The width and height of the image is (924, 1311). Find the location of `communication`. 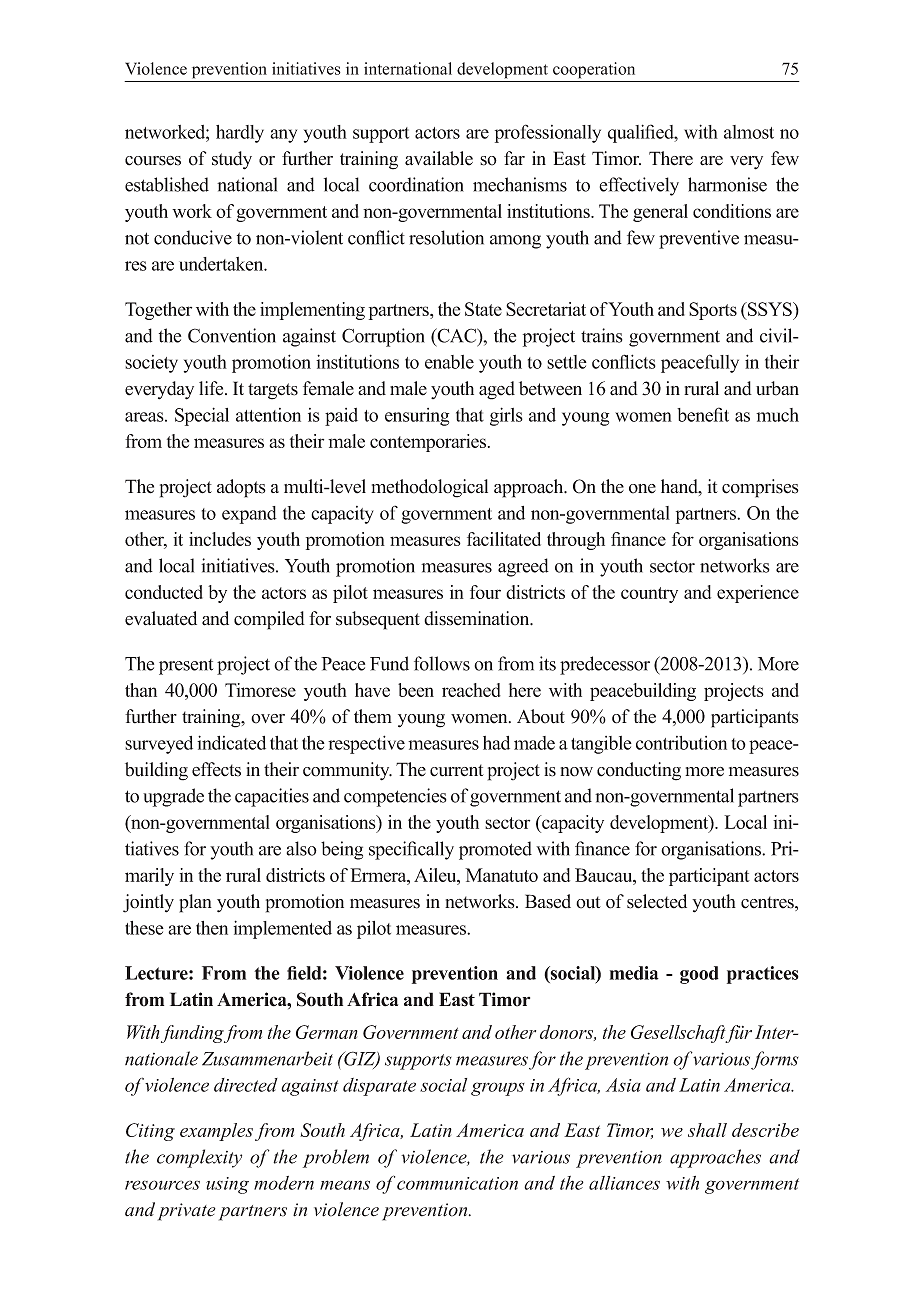

communication is located at coordinates (457, 1183).
